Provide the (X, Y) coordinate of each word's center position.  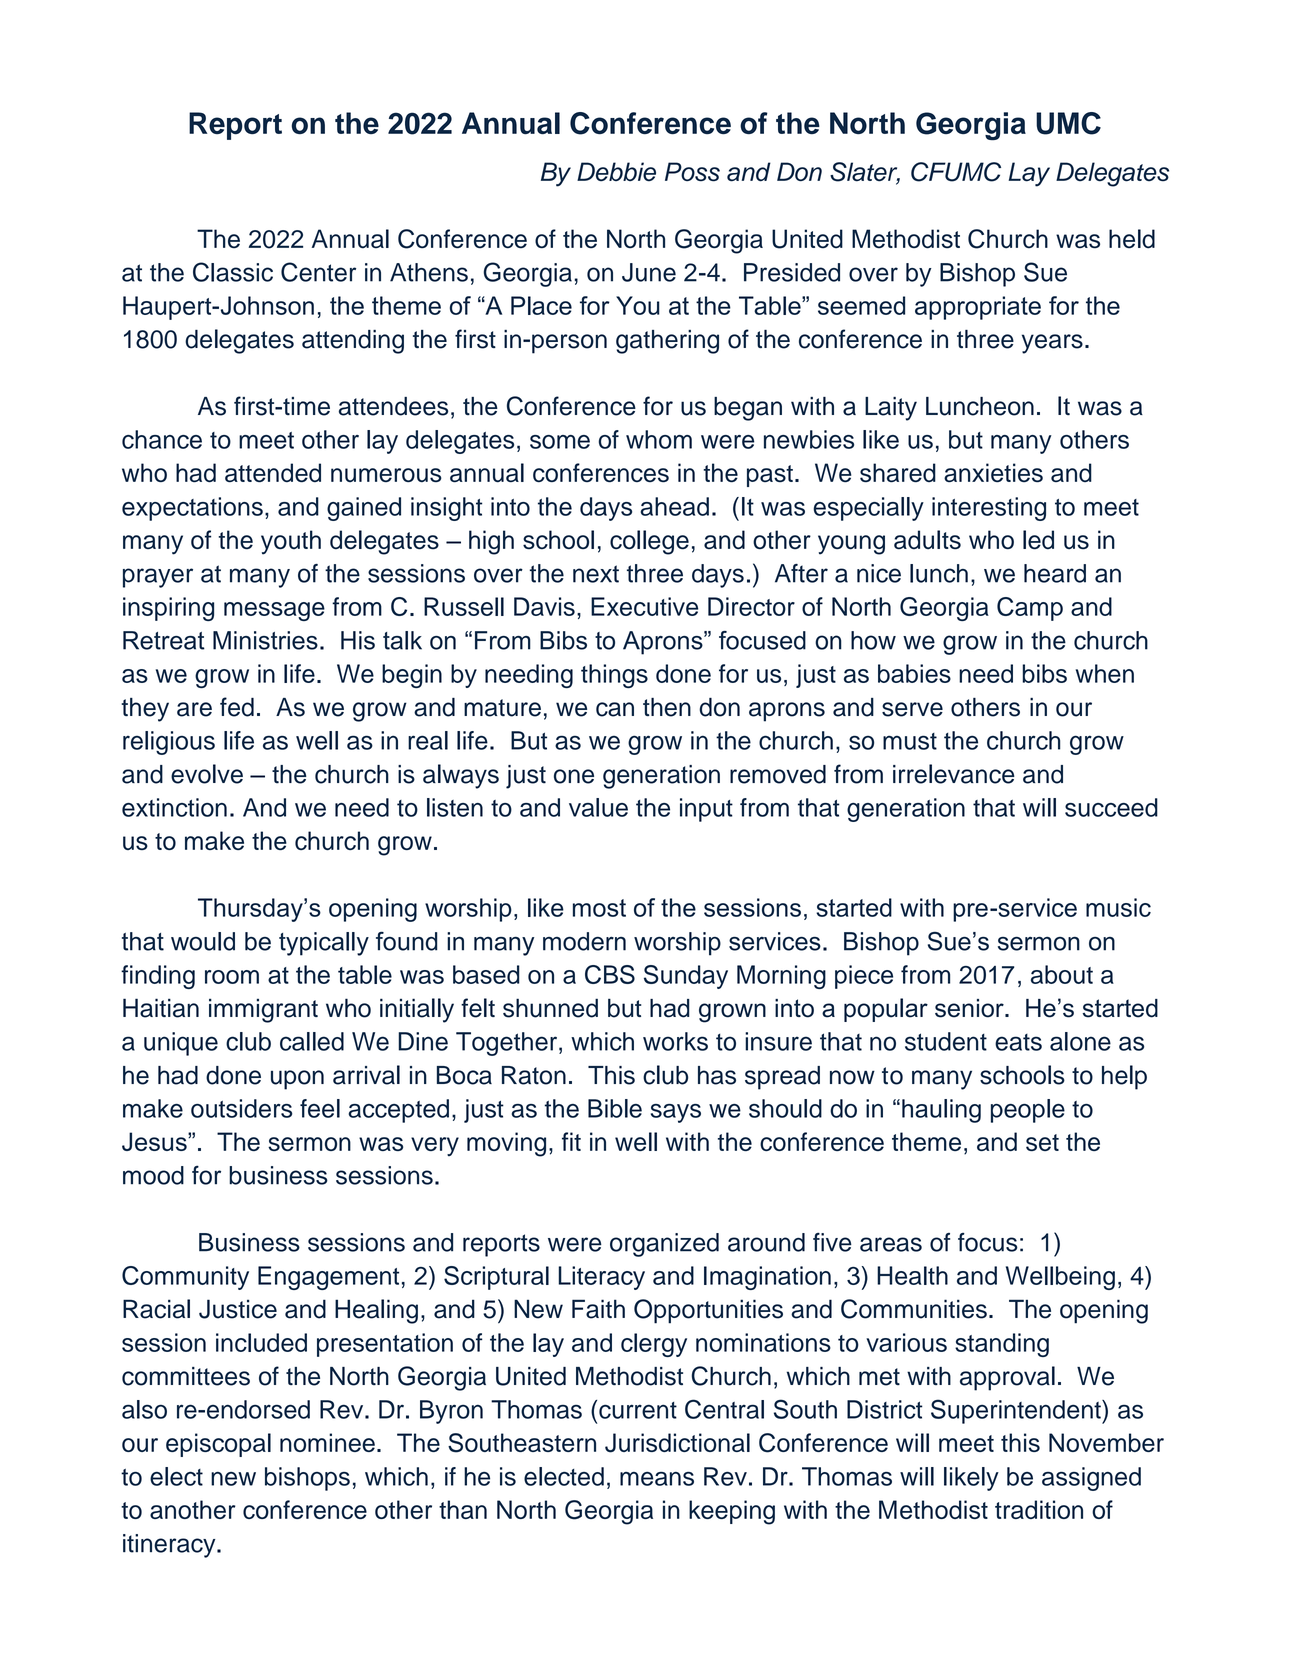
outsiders (241, 1108)
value (598, 807)
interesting (989, 509)
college (649, 542)
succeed (1111, 807)
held (1132, 239)
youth (291, 542)
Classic (233, 272)
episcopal (218, 1445)
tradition (1039, 1509)
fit (571, 1141)
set (1042, 1142)
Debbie (616, 172)
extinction (174, 807)
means (657, 1479)
